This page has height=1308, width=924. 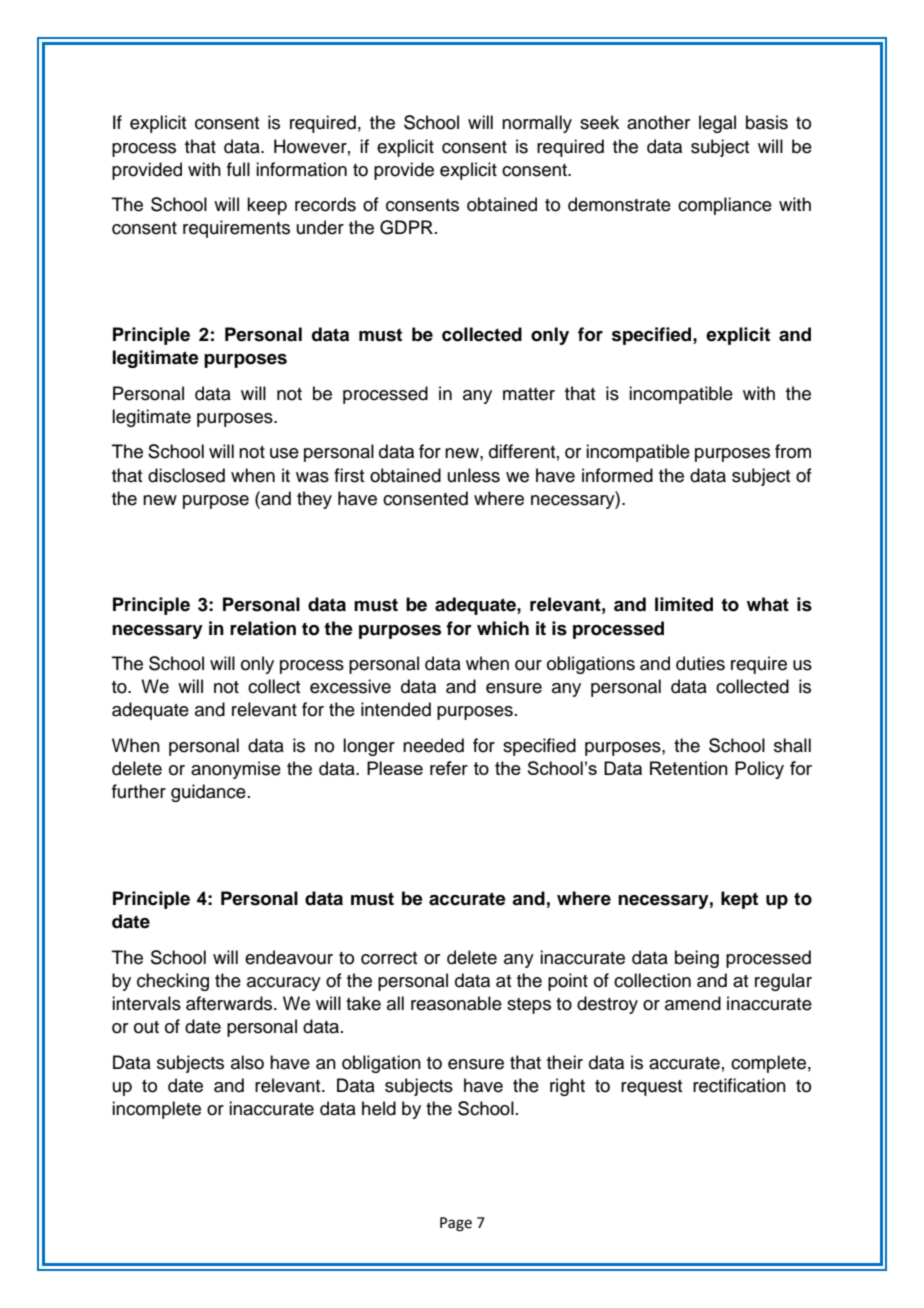 I want to click on Page, so click(x=456, y=1224).
